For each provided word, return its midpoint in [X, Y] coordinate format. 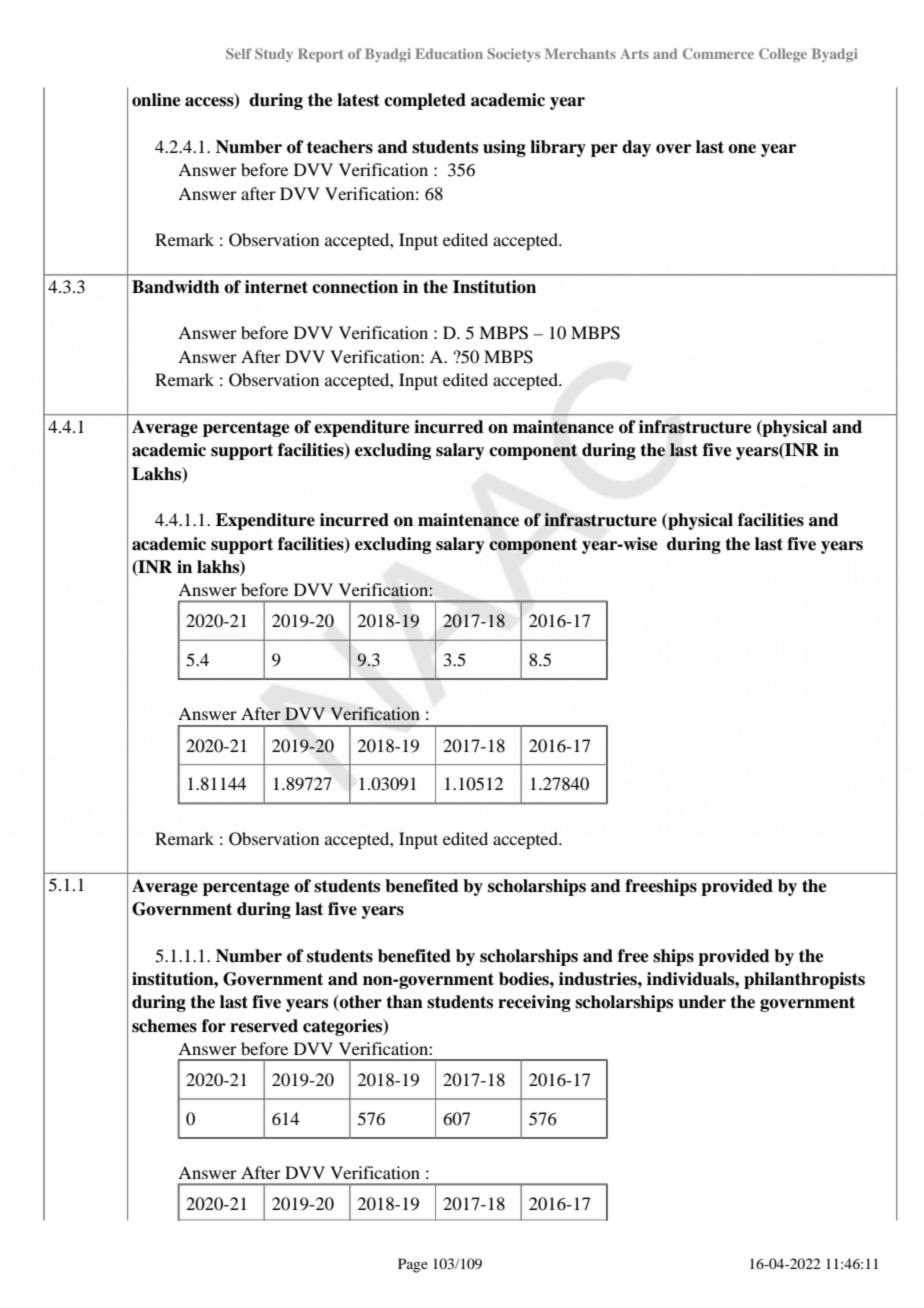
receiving [534, 1003]
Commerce [718, 53]
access [210, 103]
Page [413, 1265]
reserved [264, 1026]
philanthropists [804, 980]
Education [449, 53]
